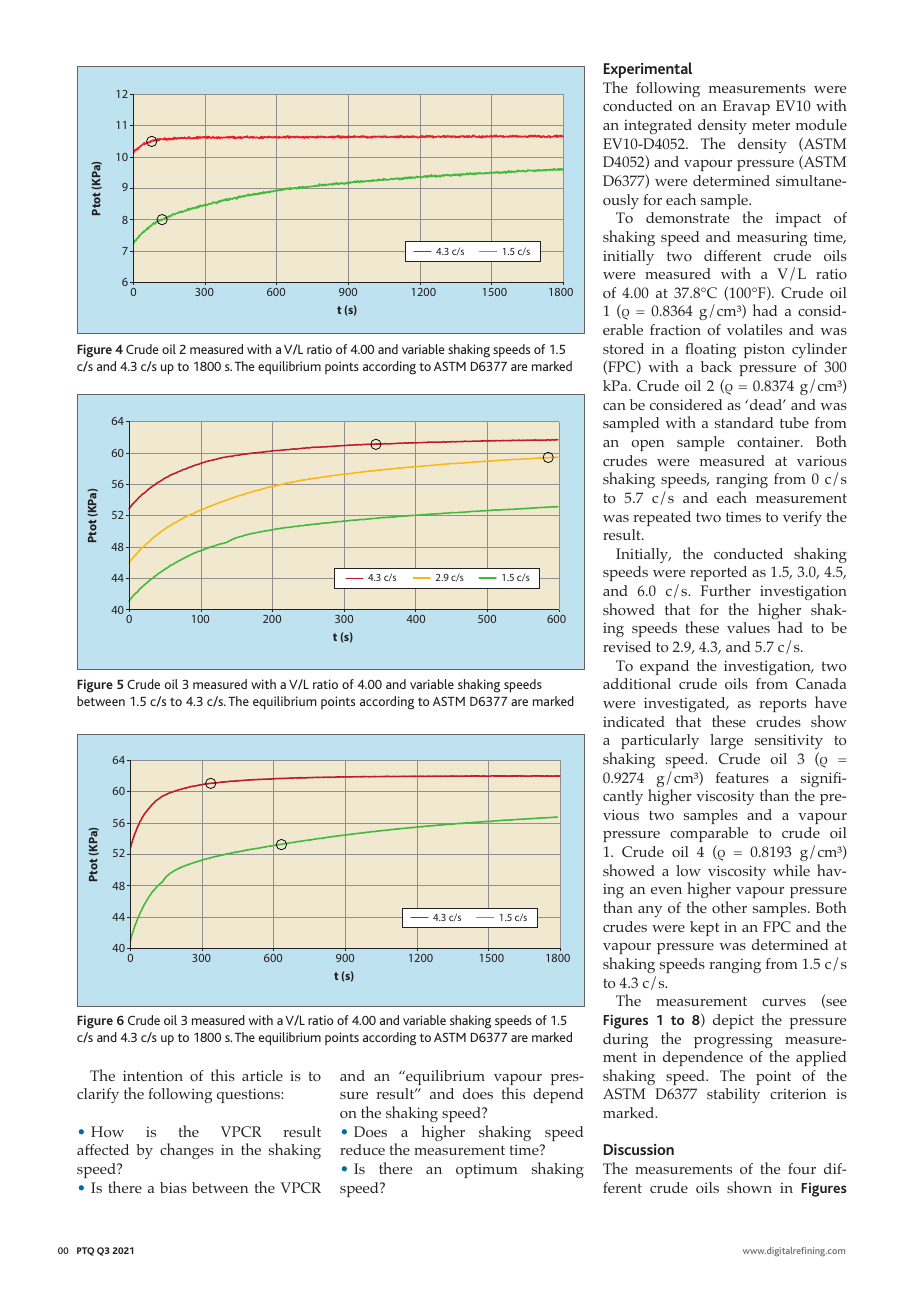  I want to click on demonstrate, so click(688, 217).
